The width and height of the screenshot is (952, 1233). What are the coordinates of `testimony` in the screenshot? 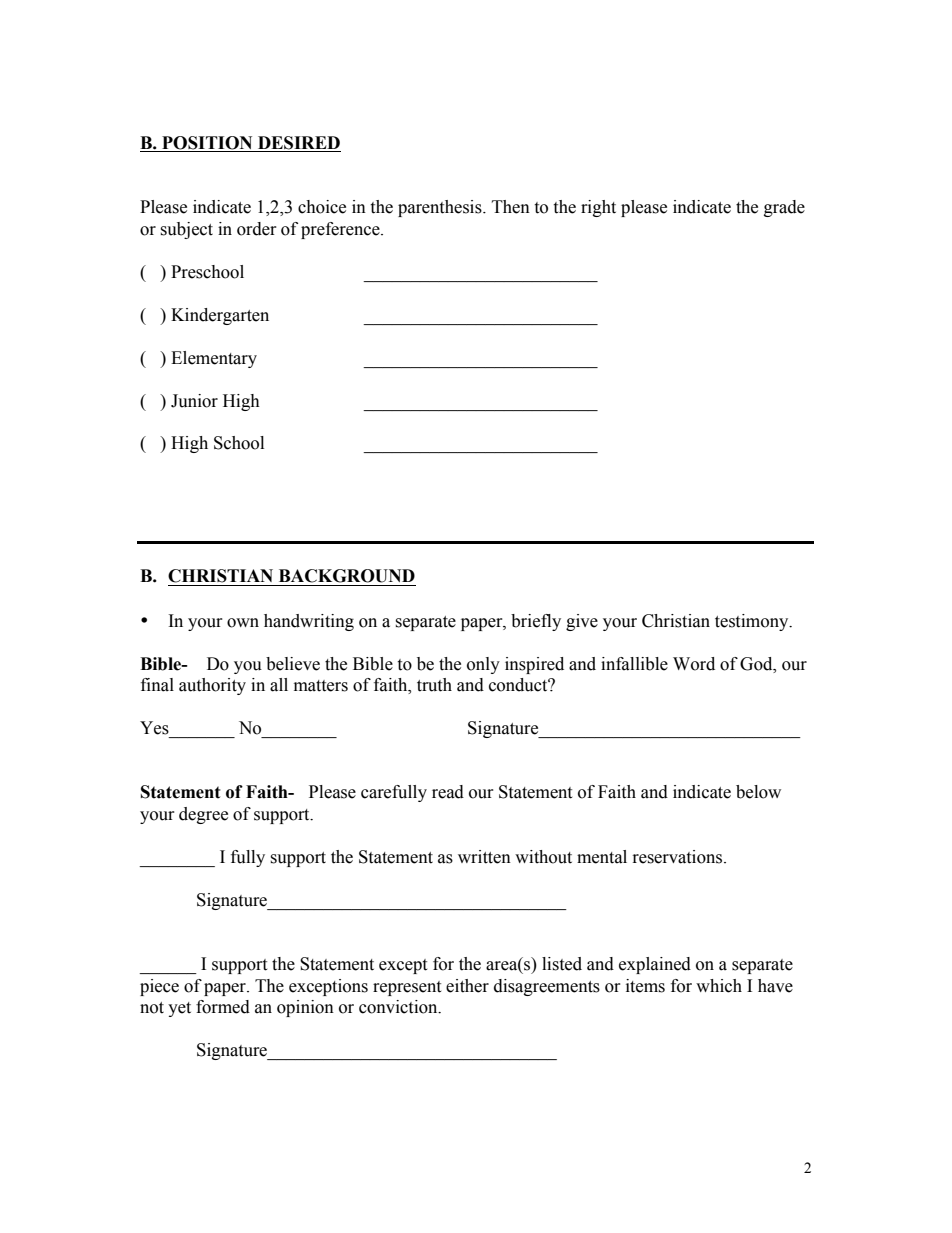 It's located at (753, 622).
